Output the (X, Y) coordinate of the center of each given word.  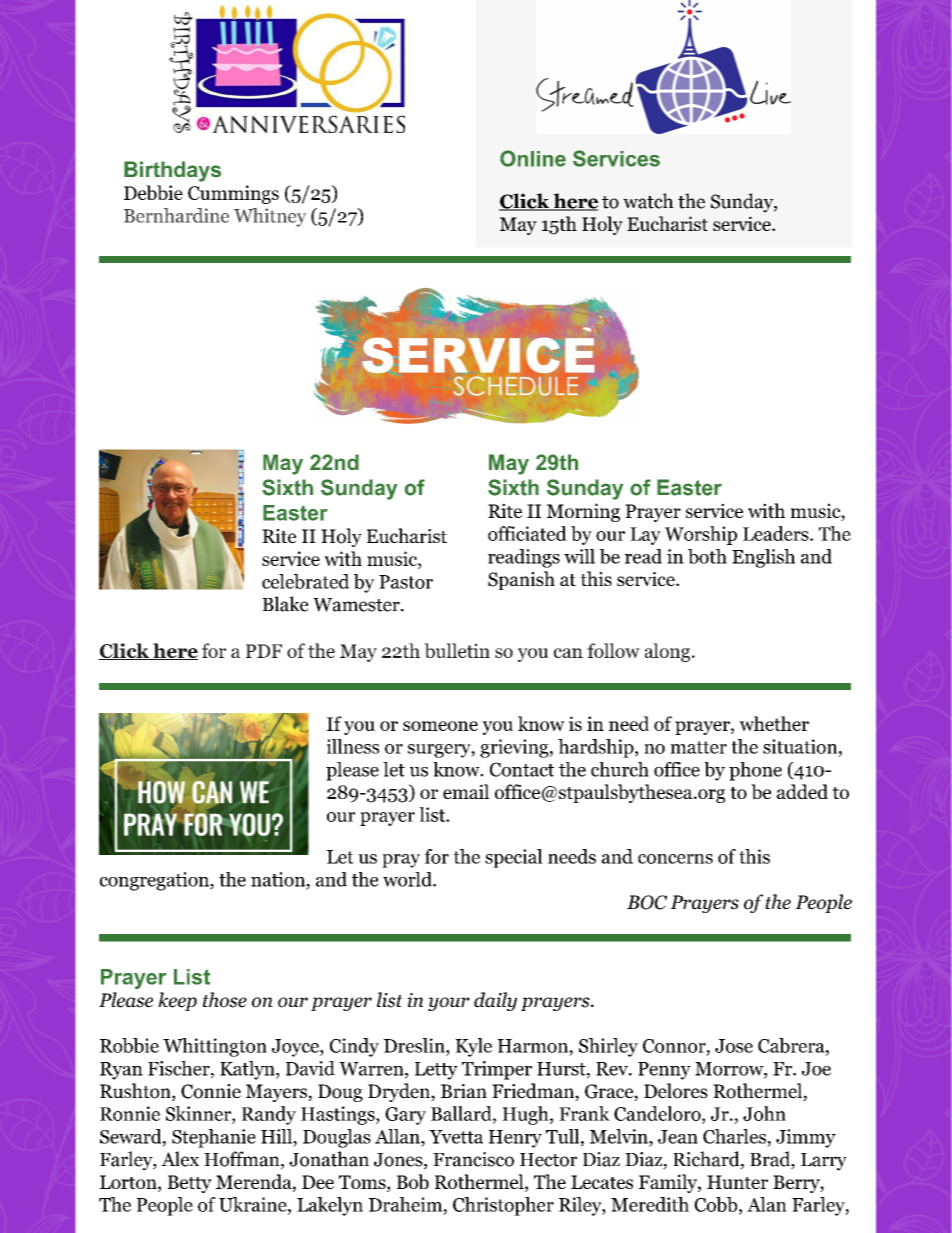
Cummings (233, 194)
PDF (264, 651)
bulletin (457, 650)
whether (774, 723)
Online (533, 158)
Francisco (473, 1159)
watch (648, 201)
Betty (190, 1184)
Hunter (737, 1182)
